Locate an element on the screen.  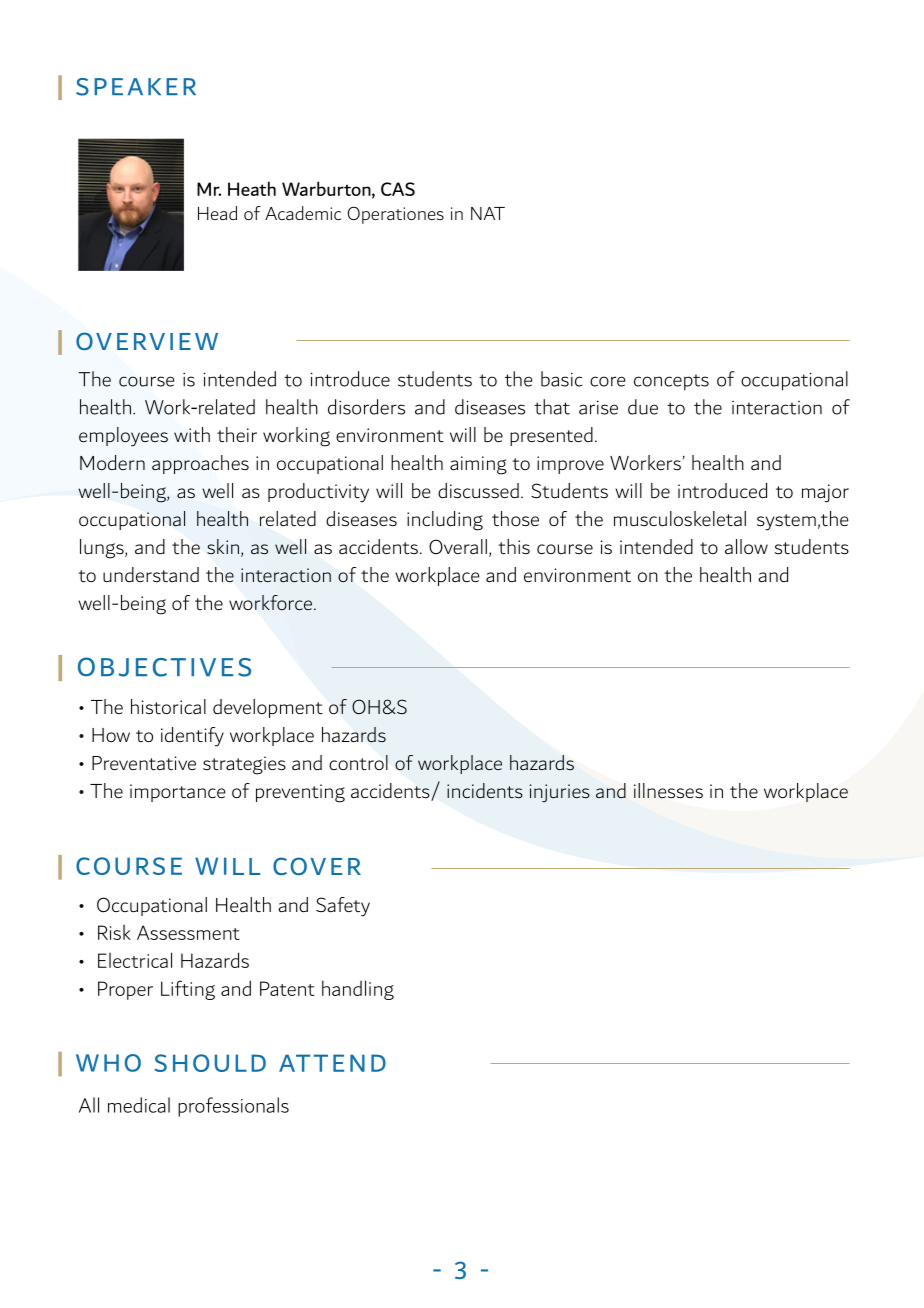
allow is located at coordinates (746, 546).
